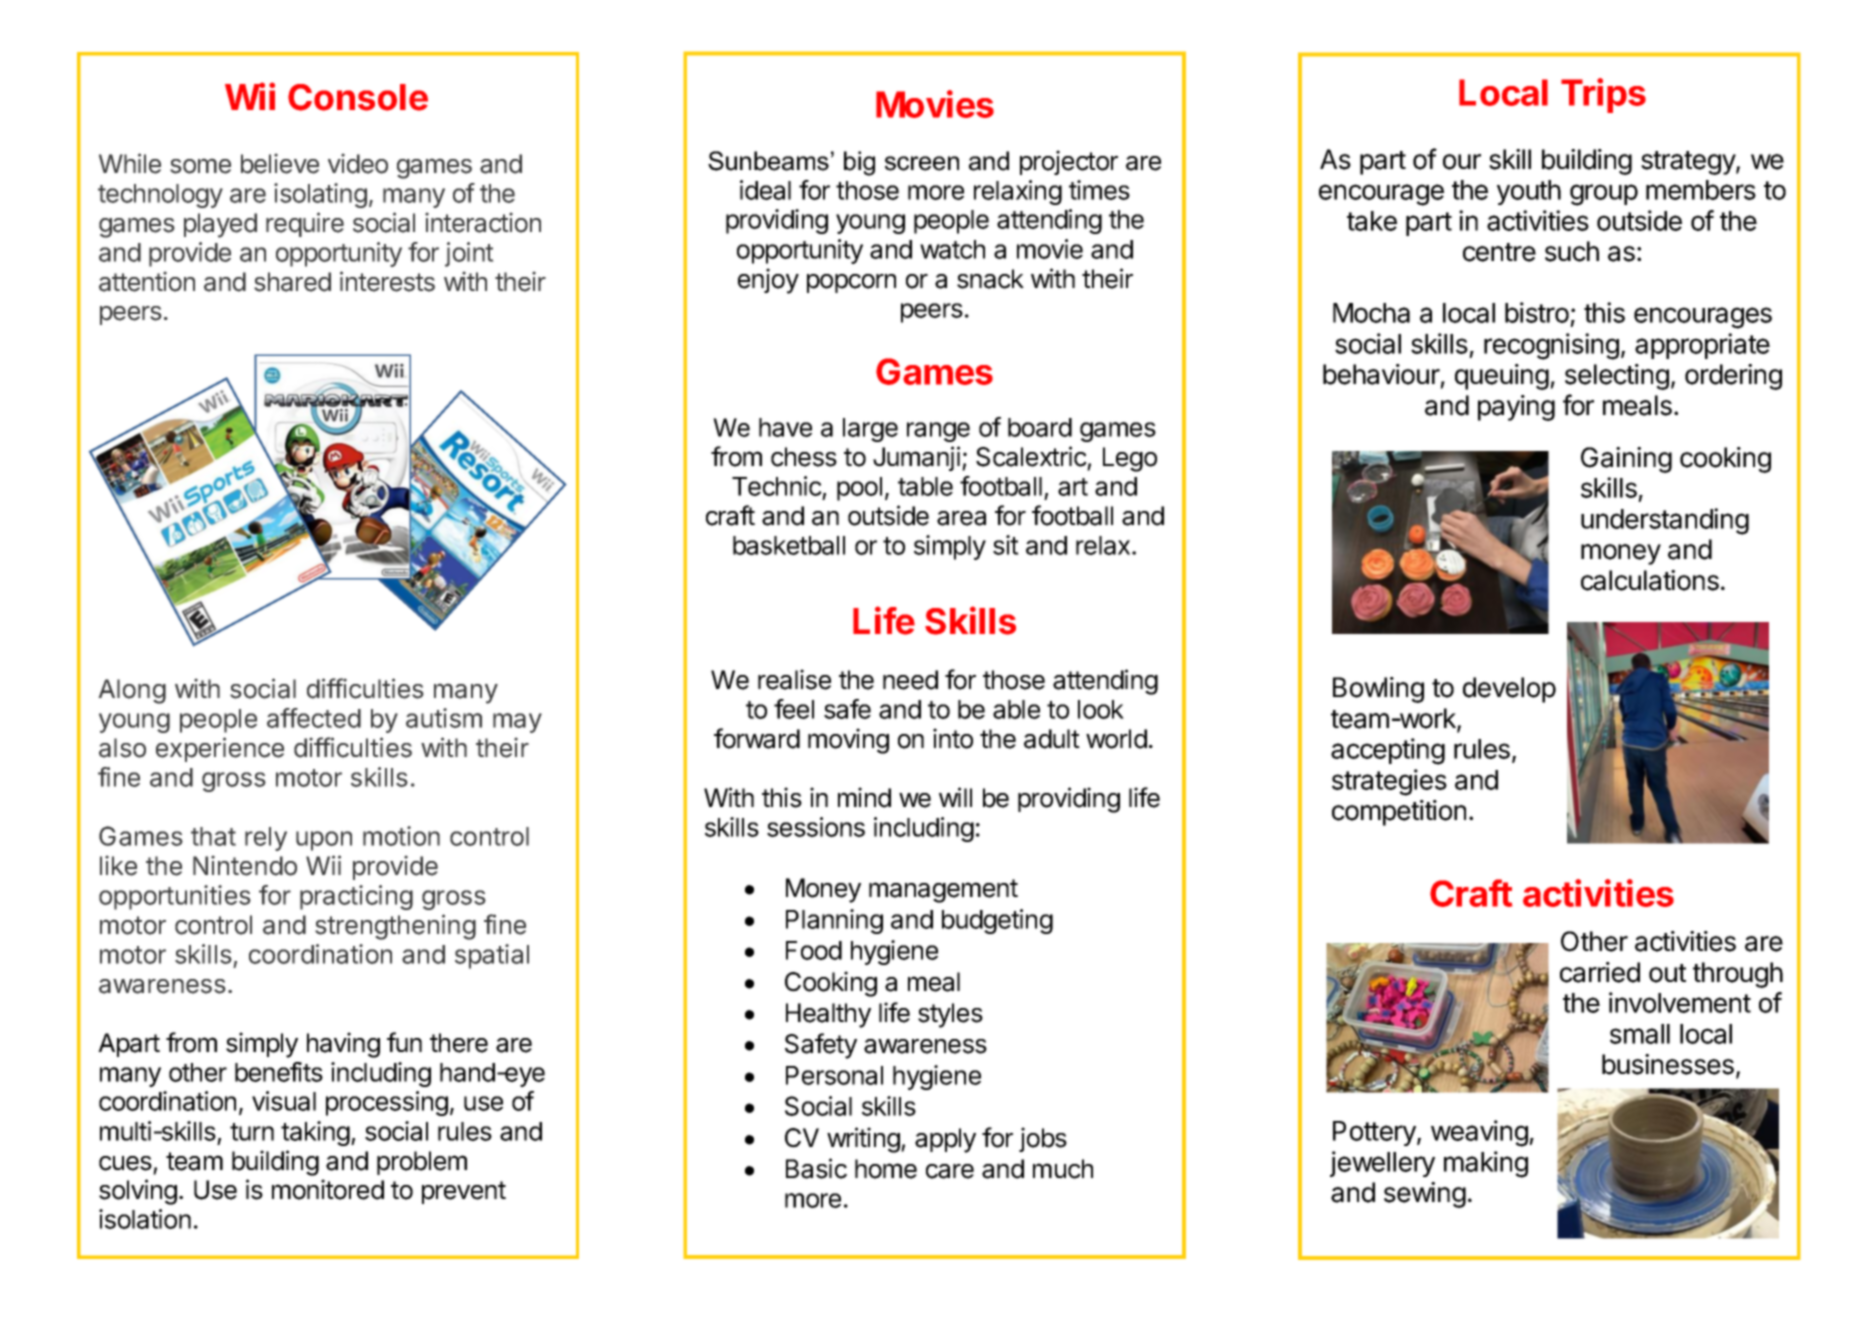 The image size is (1875, 1326). What do you see at coordinates (292, 282) in the page?
I see `shared` at bounding box center [292, 282].
